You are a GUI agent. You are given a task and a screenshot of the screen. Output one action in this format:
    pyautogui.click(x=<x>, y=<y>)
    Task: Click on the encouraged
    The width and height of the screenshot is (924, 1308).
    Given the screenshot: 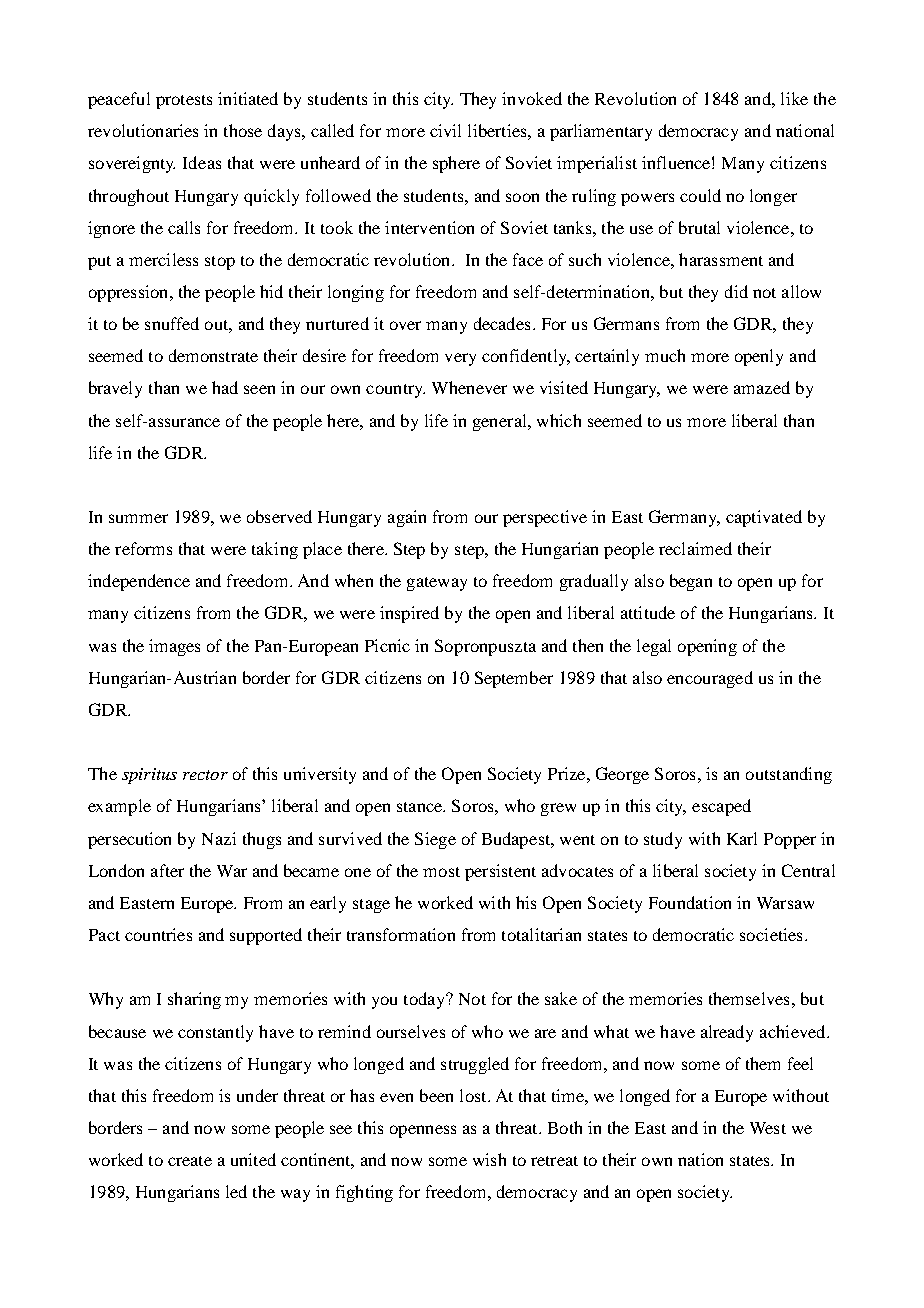 What is the action you would take?
    pyautogui.click(x=710, y=679)
